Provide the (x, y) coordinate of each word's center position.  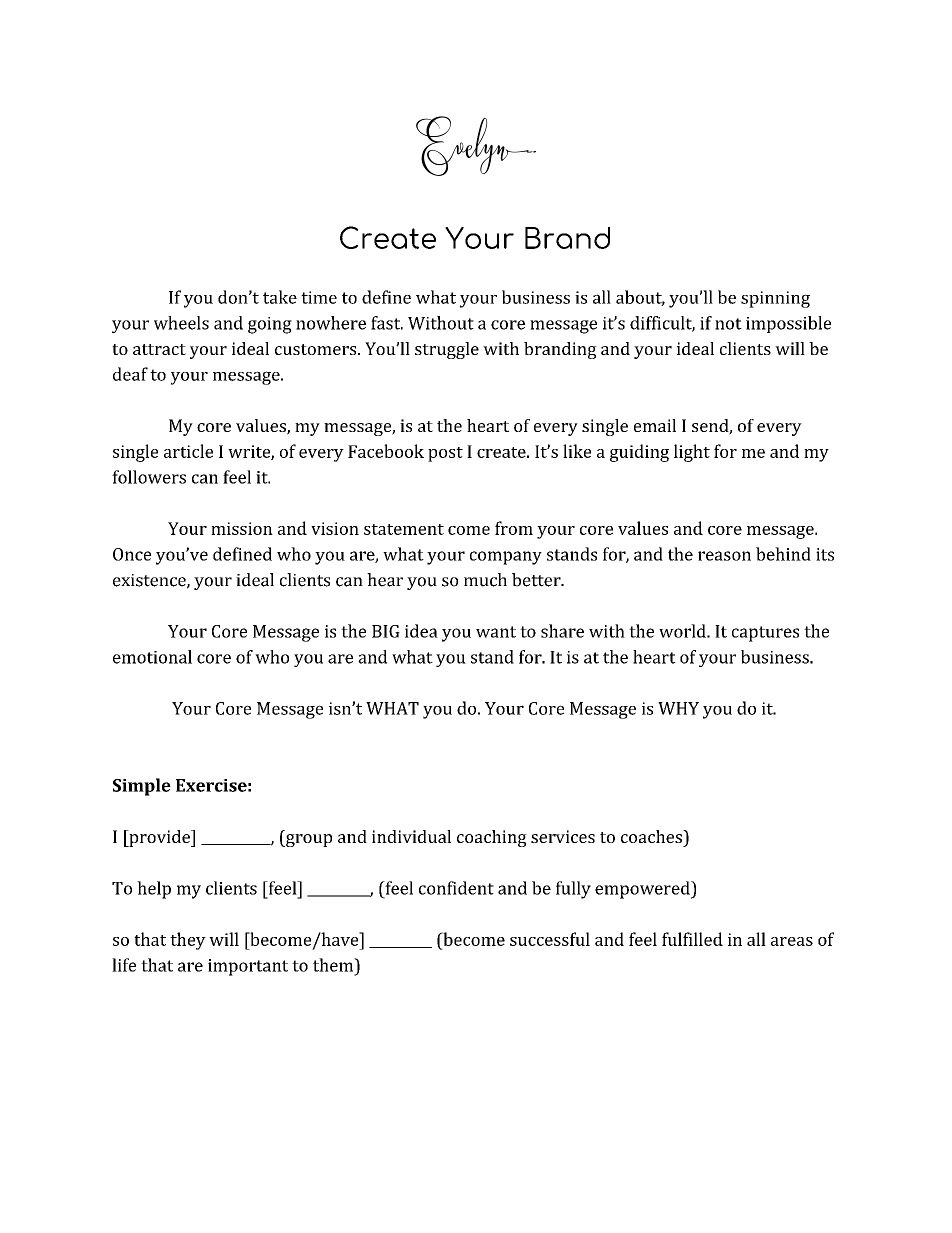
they (188, 941)
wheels (181, 323)
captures (765, 634)
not (728, 324)
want (496, 632)
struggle (447, 350)
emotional (152, 657)
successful (550, 939)
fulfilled (692, 939)
